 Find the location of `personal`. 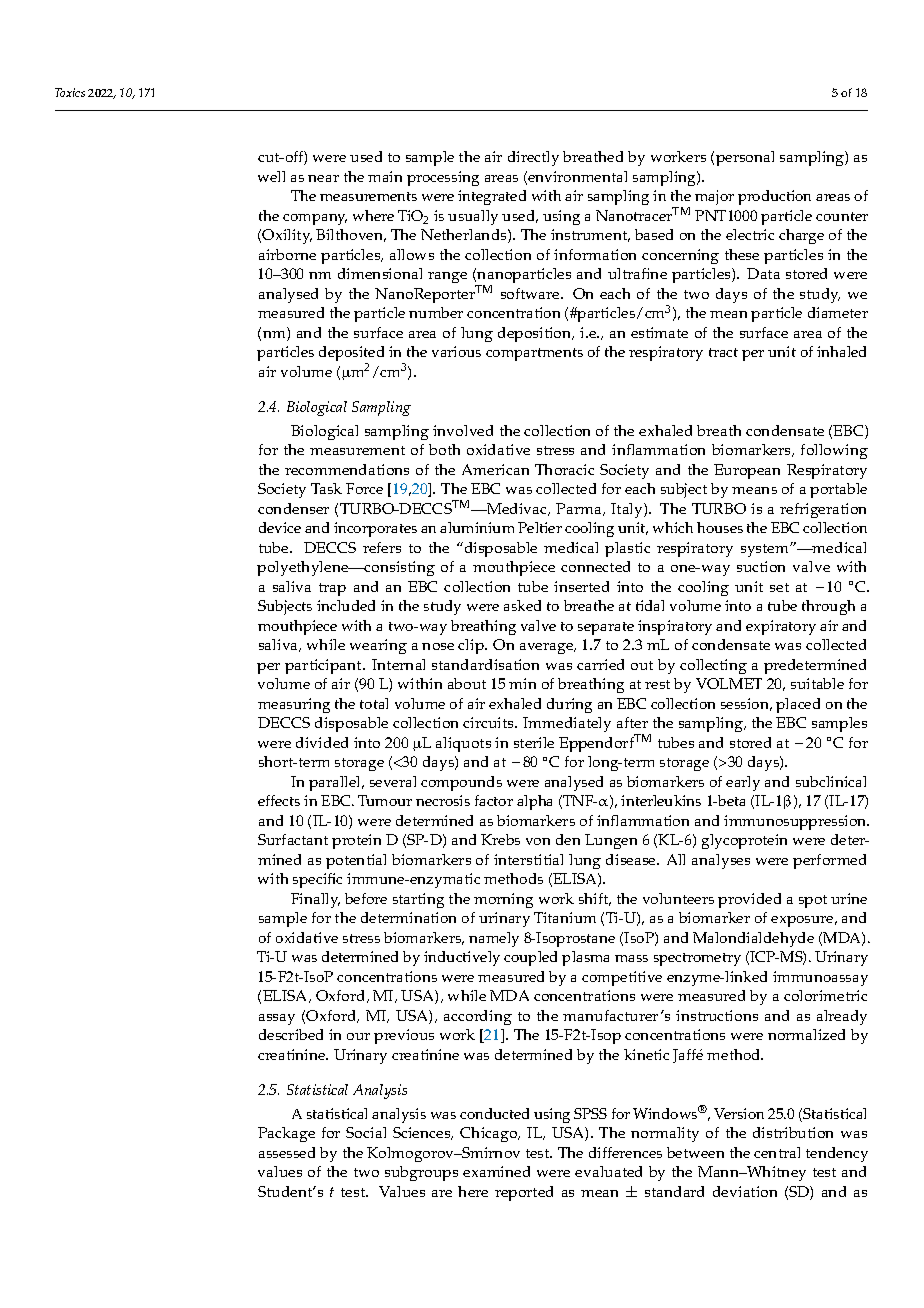

personal is located at coordinates (745, 158).
